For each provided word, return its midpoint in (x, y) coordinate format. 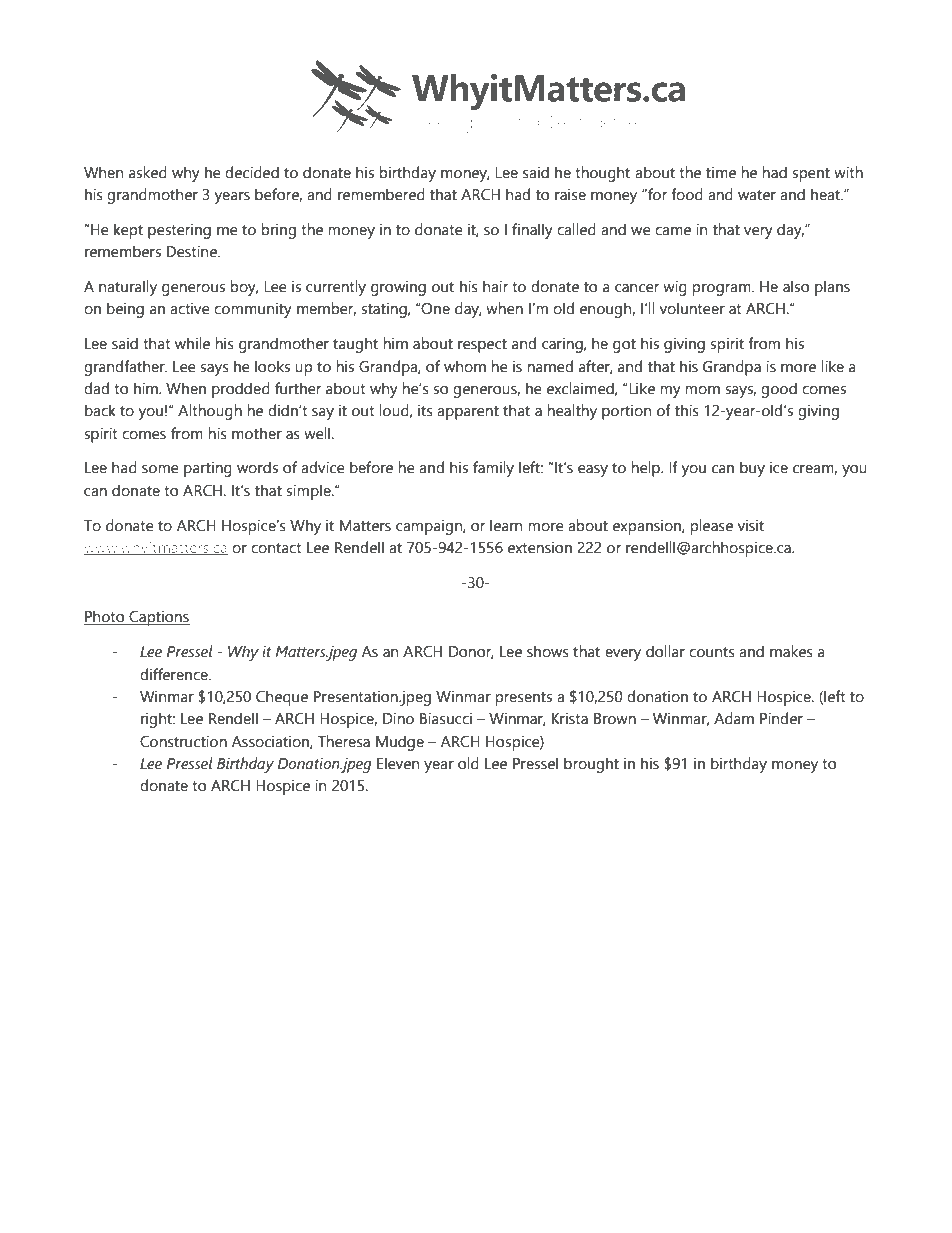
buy (752, 469)
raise (570, 194)
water (757, 195)
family (493, 469)
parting (208, 469)
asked (148, 172)
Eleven (398, 763)
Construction (183, 741)
